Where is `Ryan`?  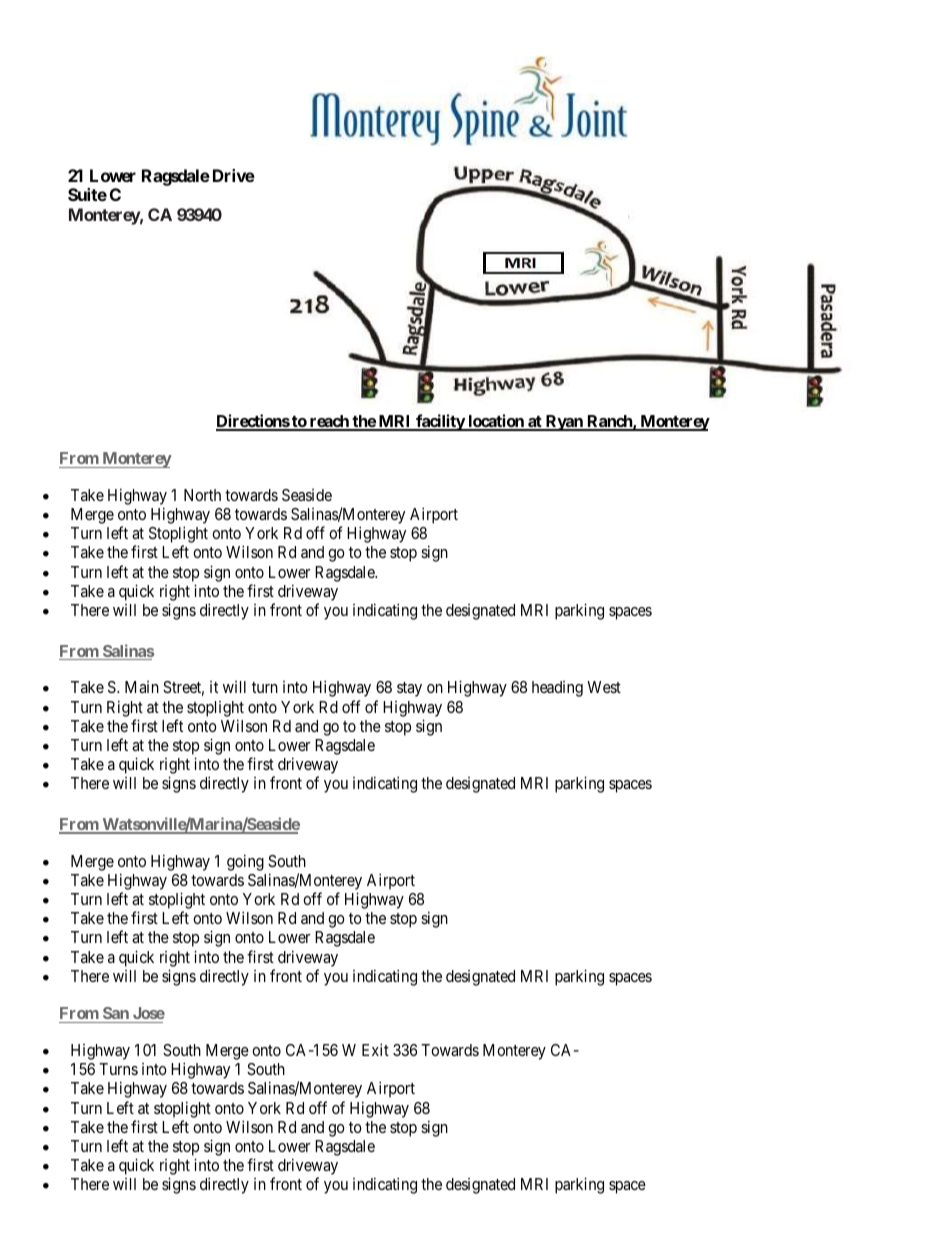 Ryan is located at coordinates (564, 423).
